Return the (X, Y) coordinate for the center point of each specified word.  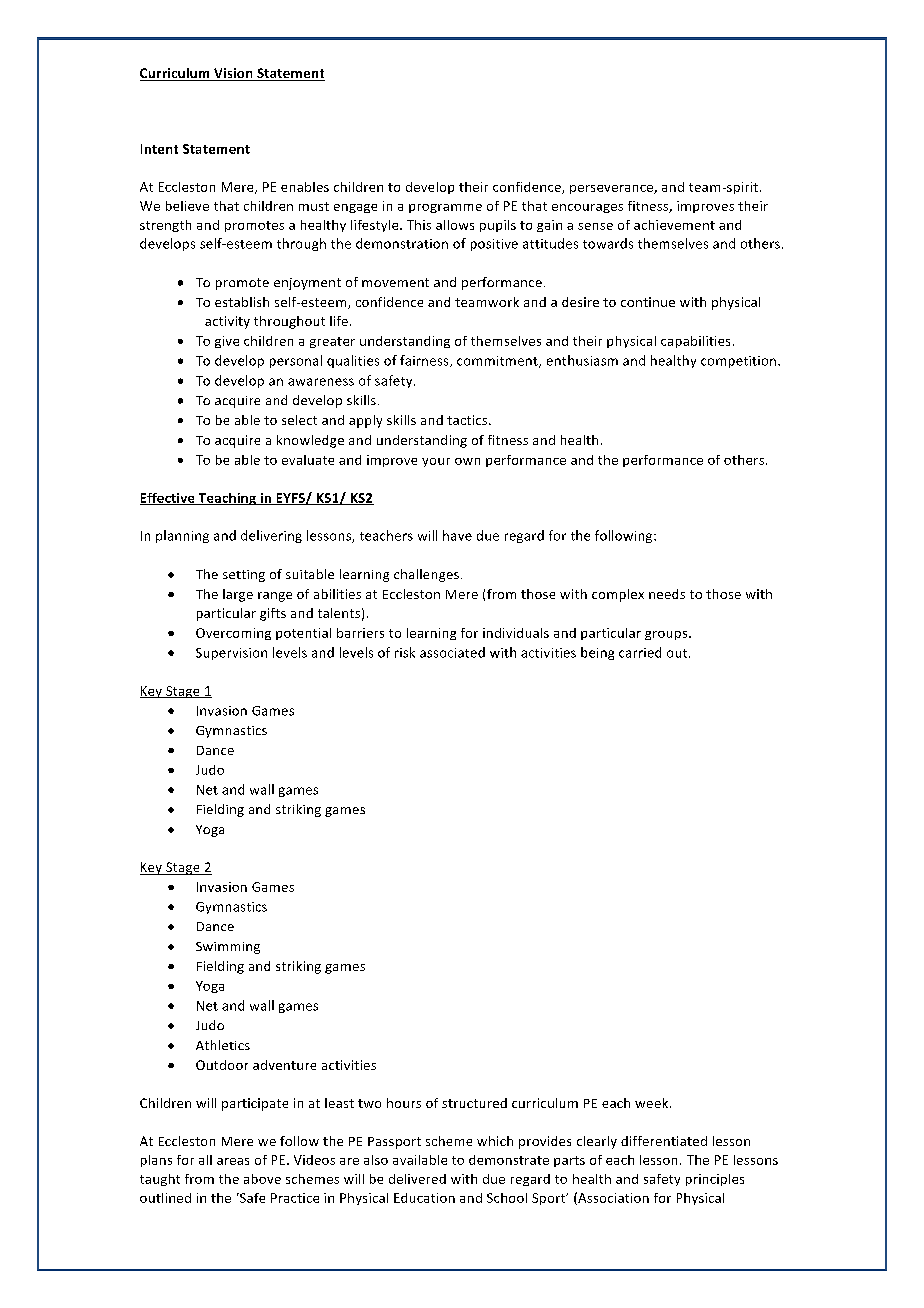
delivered (417, 1179)
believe (187, 206)
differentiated (664, 1141)
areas (233, 1161)
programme (445, 208)
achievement (674, 225)
